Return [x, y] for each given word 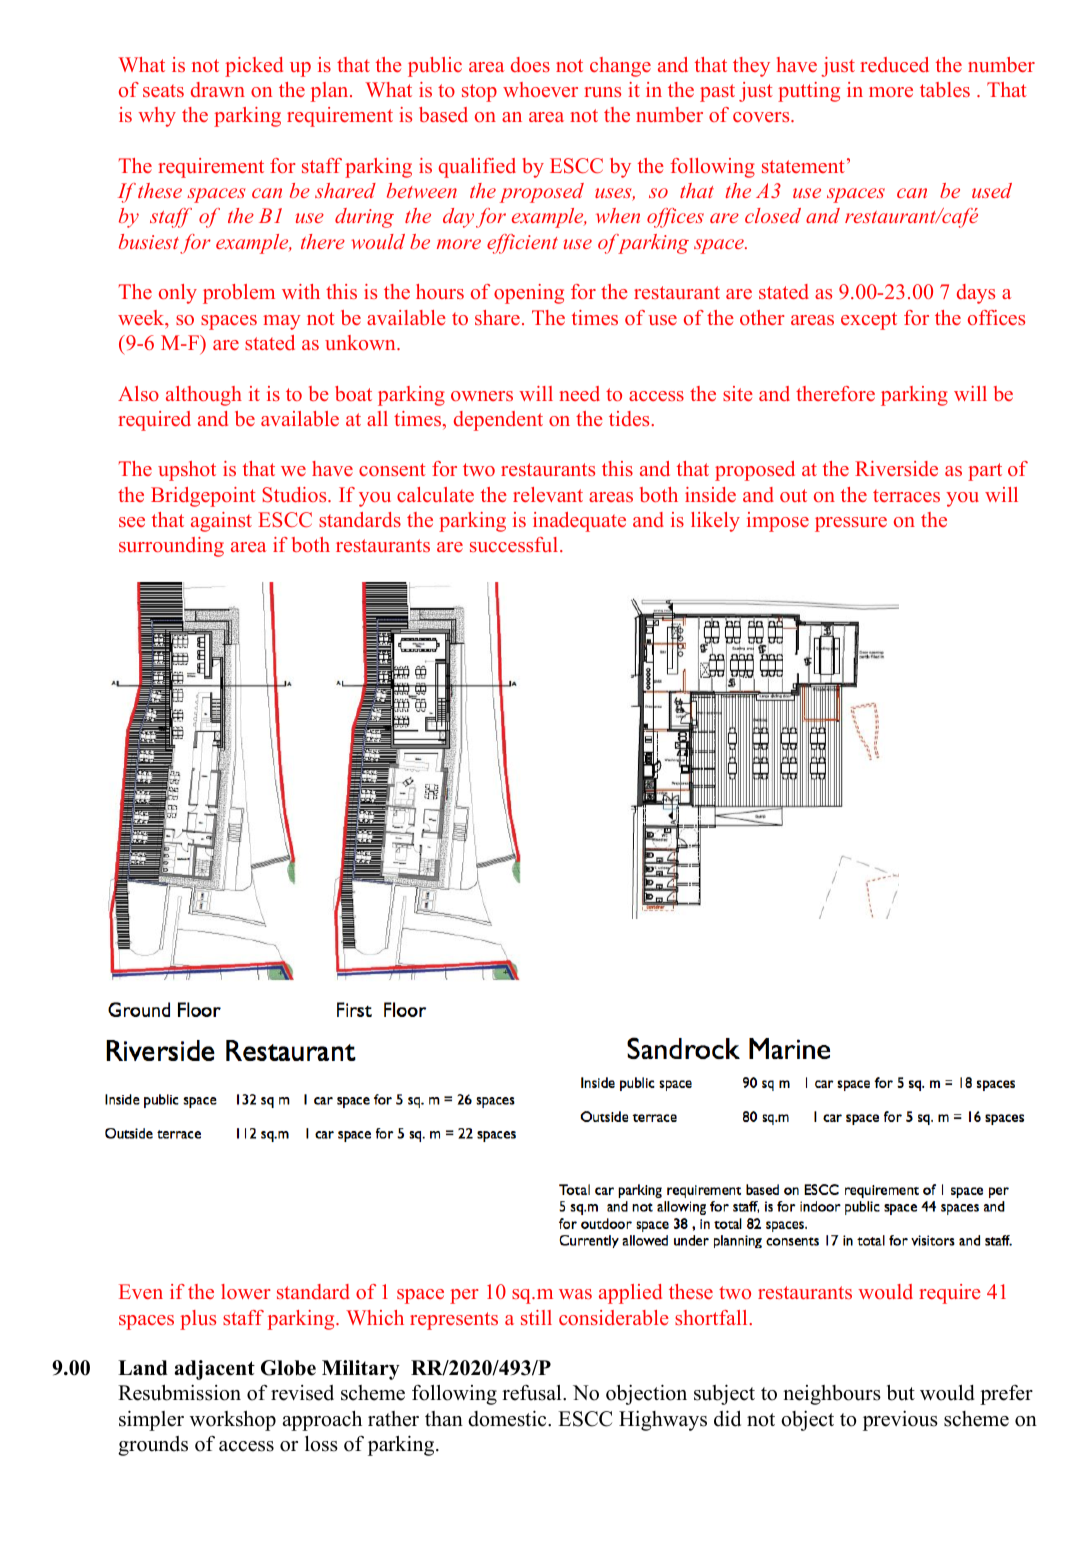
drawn [218, 89]
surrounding [171, 547]
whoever [540, 89]
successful [515, 544]
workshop [233, 1420]
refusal [533, 1392]
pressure [851, 524]
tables [945, 89]
